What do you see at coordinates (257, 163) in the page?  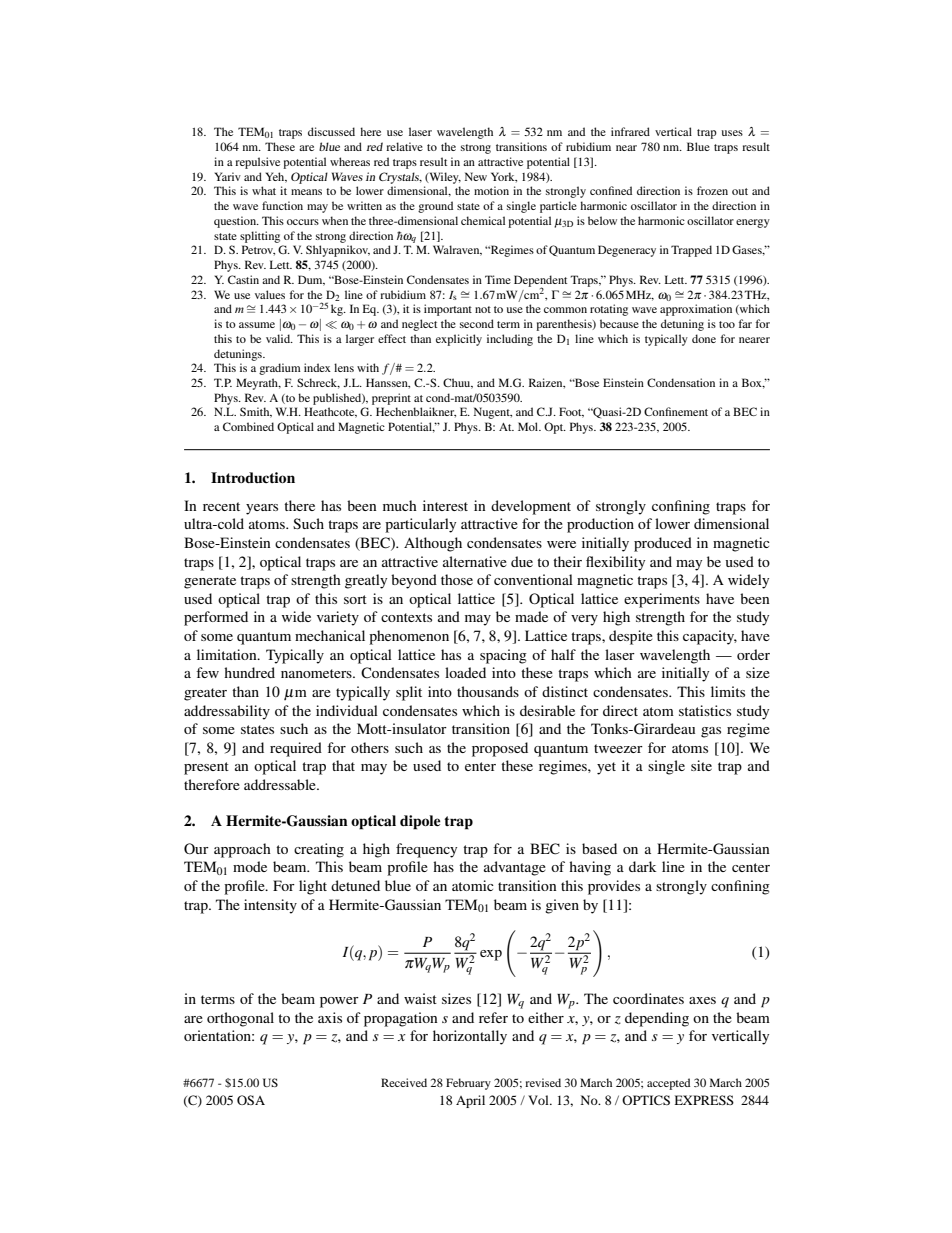 I see `repulsive` at bounding box center [257, 163].
